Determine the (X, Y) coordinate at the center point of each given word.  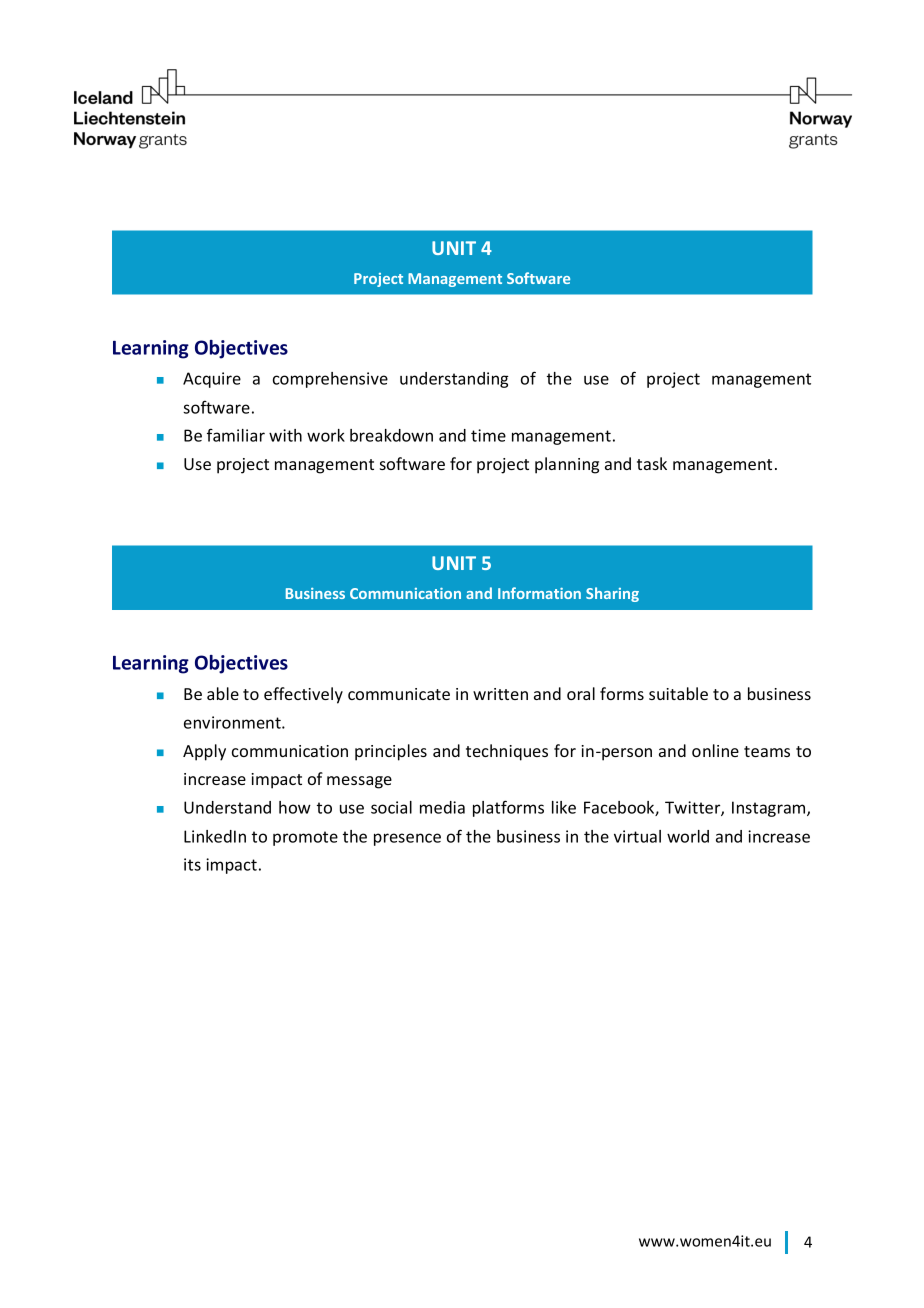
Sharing (612, 594)
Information (539, 593)
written (500, 694)
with (285, 435)
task (652, 463)
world (688, 836)
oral (581, 693)
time (488, 435)
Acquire (212, 380)
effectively (303, 695)
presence (407, 839)
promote (305, 838)
